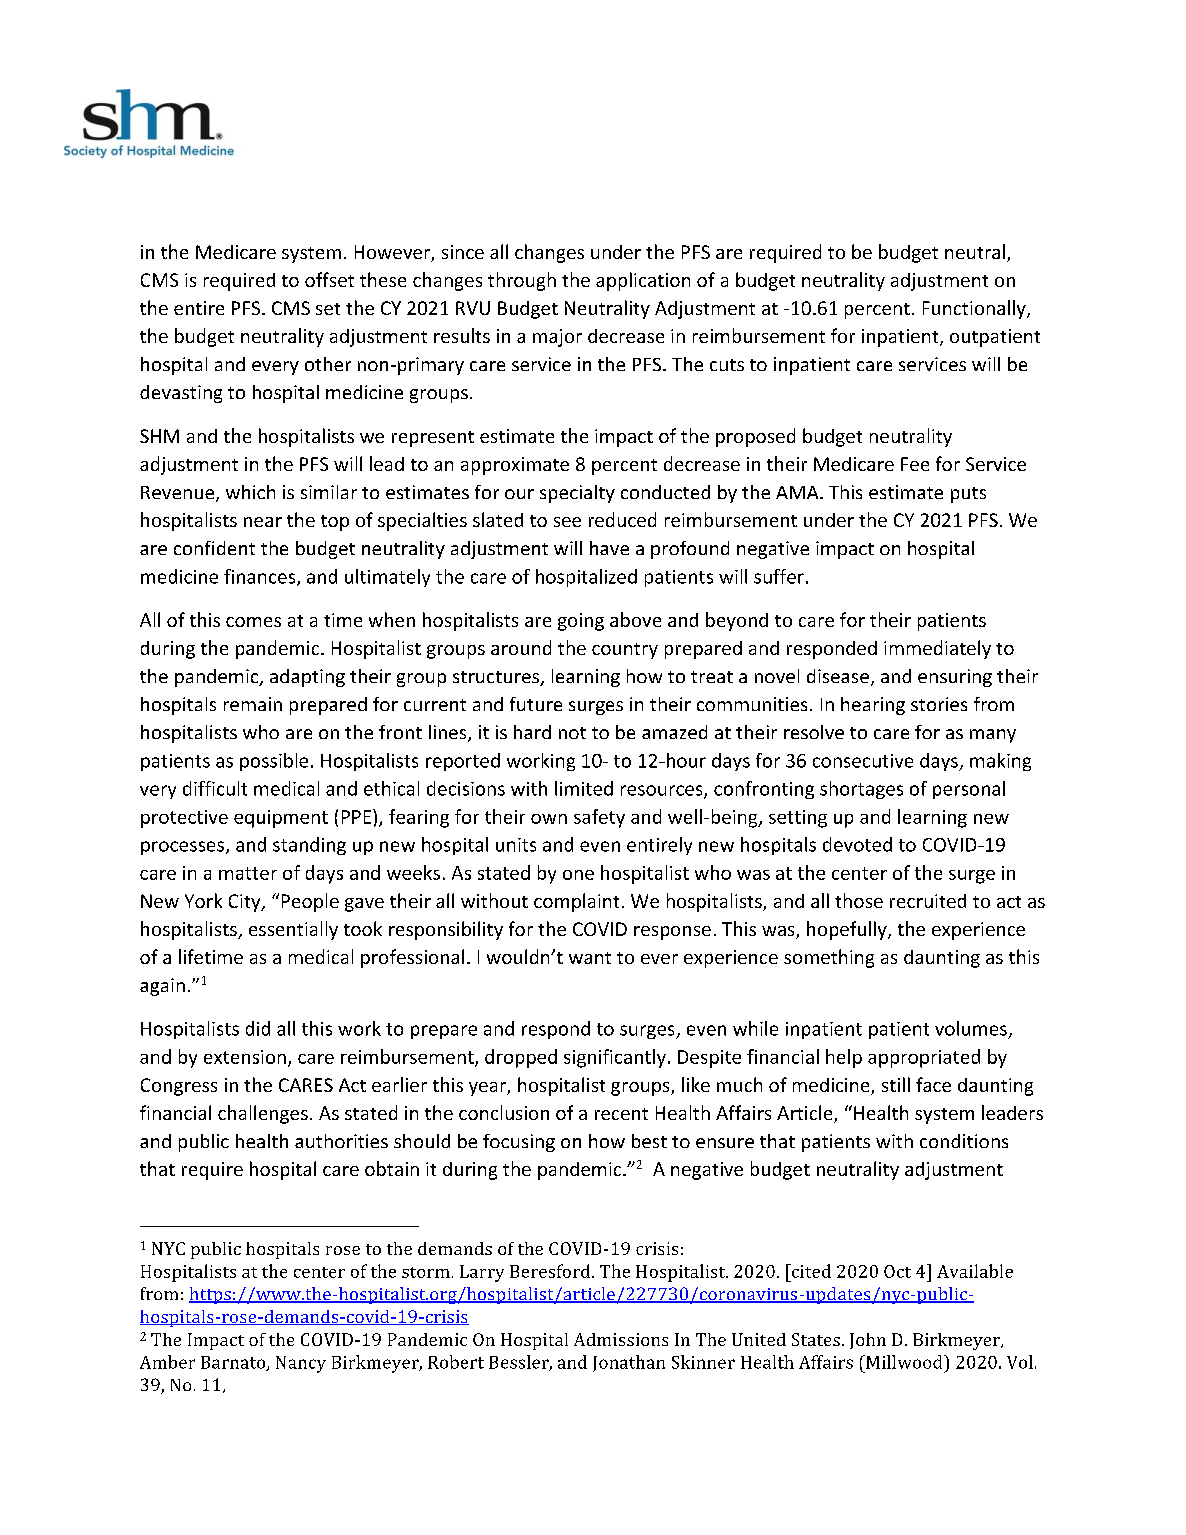 This screenshot has width=1186, height=1535. I want to click on immediately, so click(937, 649).
